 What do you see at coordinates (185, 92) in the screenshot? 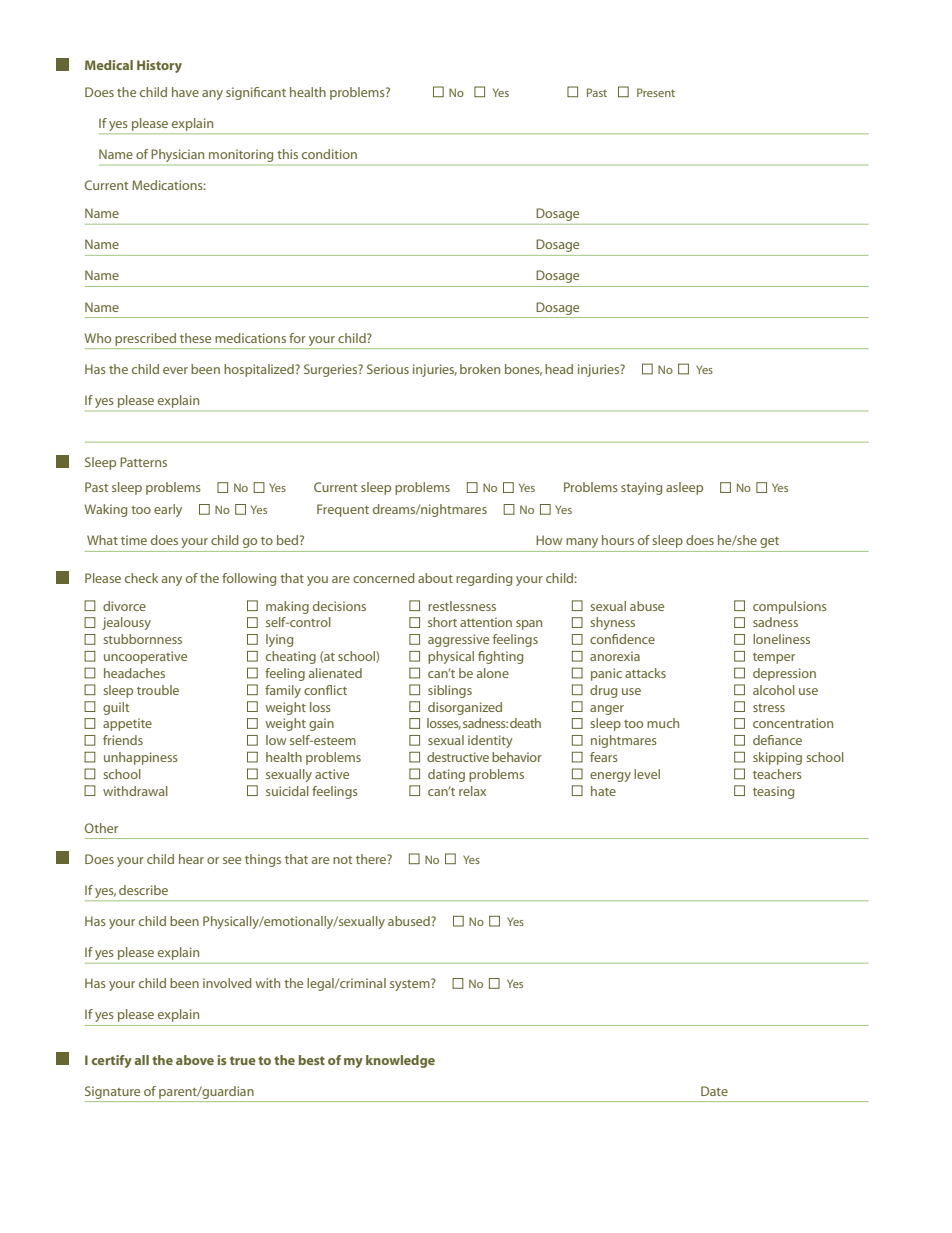
I see `have` at bounding box center [185, 92].
